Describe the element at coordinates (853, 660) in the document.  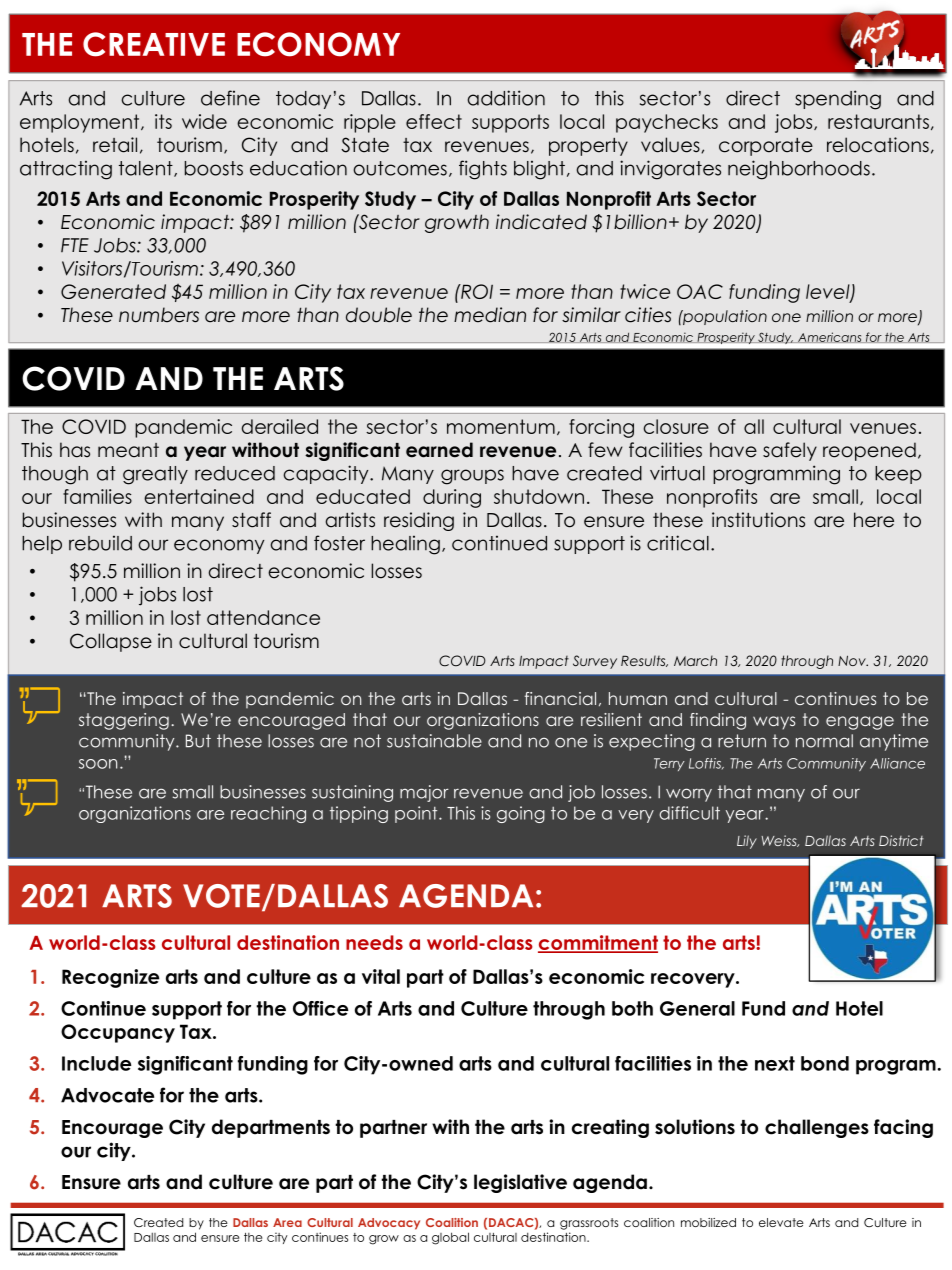
I see `Nov` at that location.
